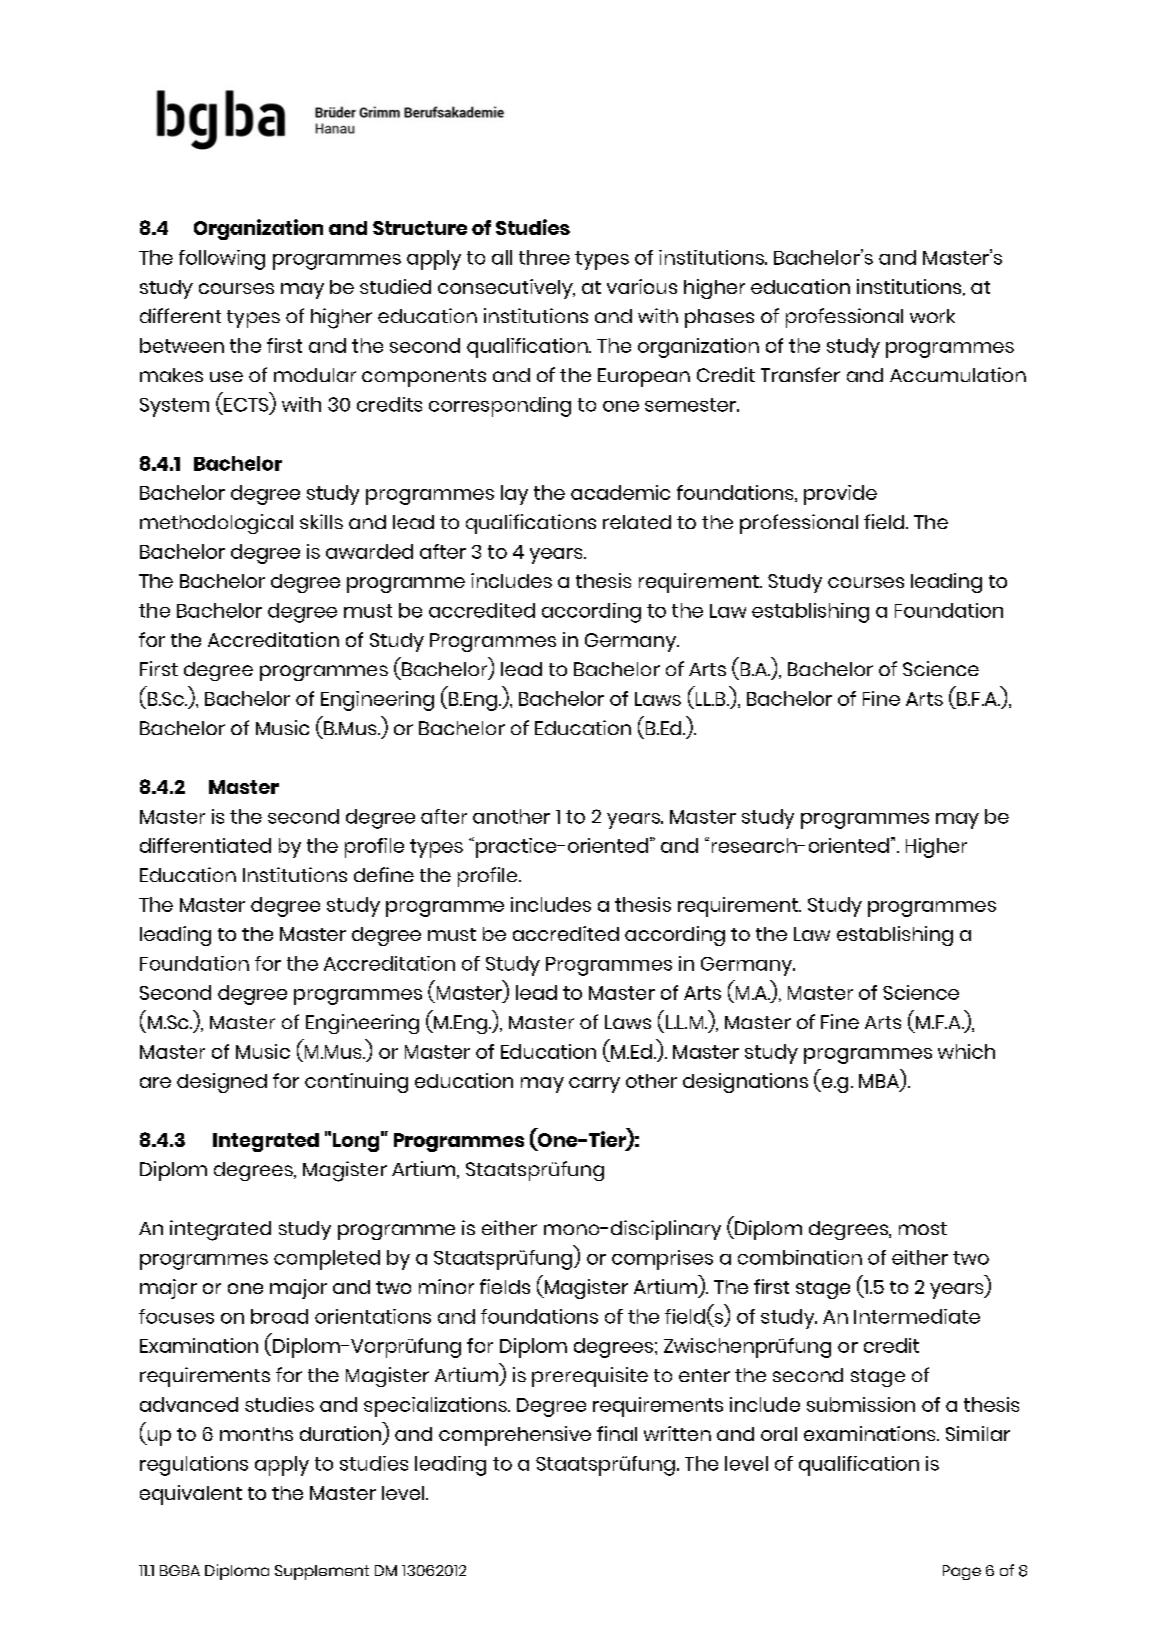  Describe the element at coordinates (932, 316) in the screenshot. I see `work` at that location.
